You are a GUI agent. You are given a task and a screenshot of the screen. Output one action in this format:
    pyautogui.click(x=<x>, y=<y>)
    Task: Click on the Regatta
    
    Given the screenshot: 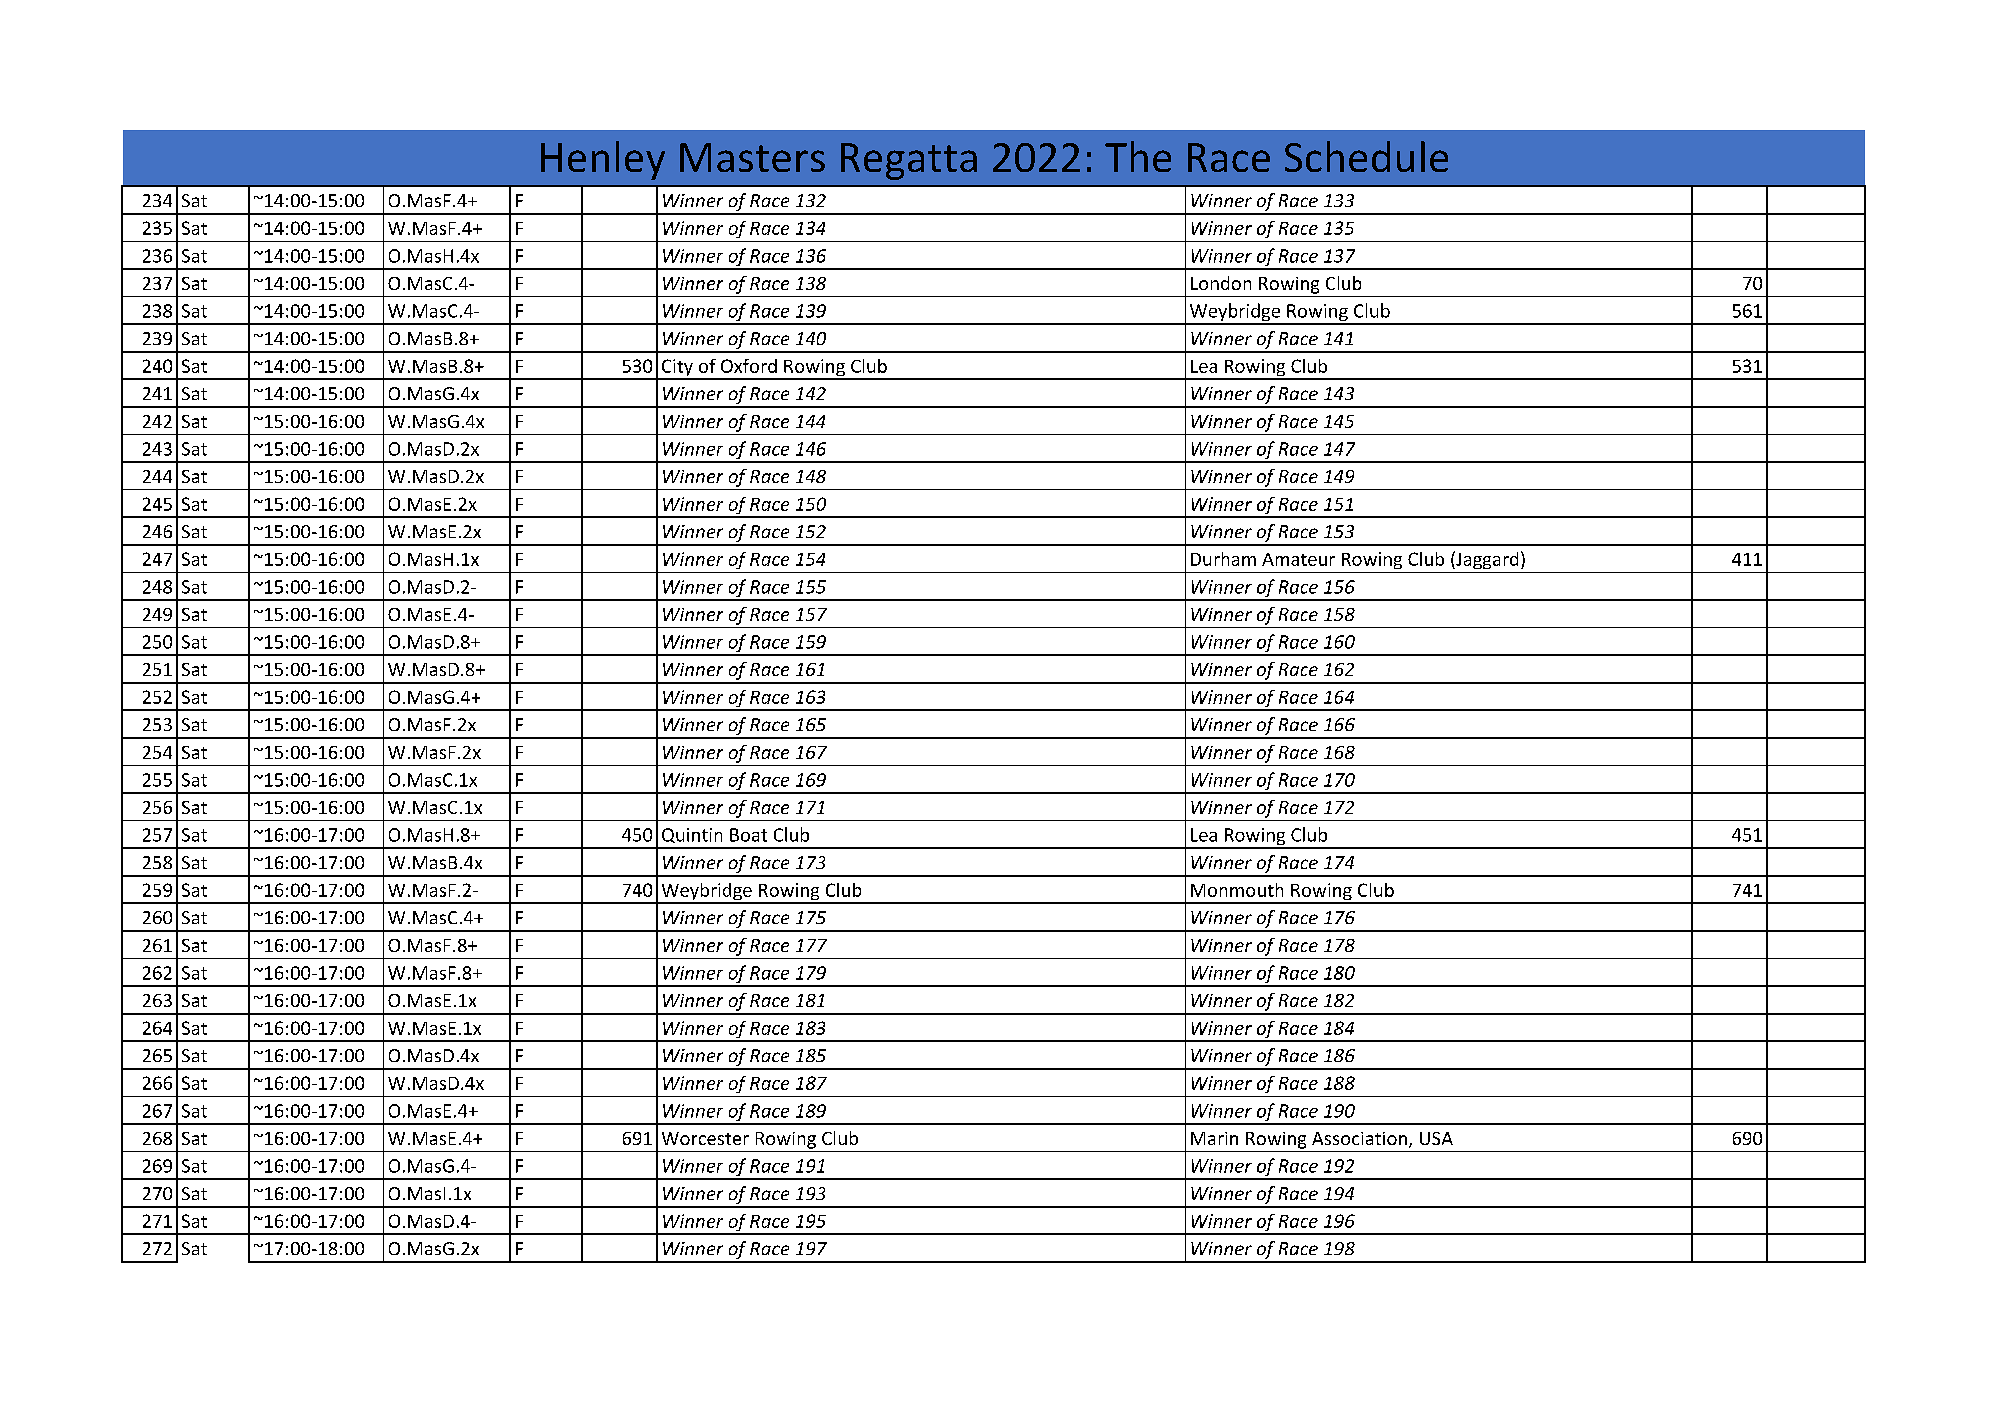 What is the action you would take?
    pyautogui.click(x=909, y=161)
